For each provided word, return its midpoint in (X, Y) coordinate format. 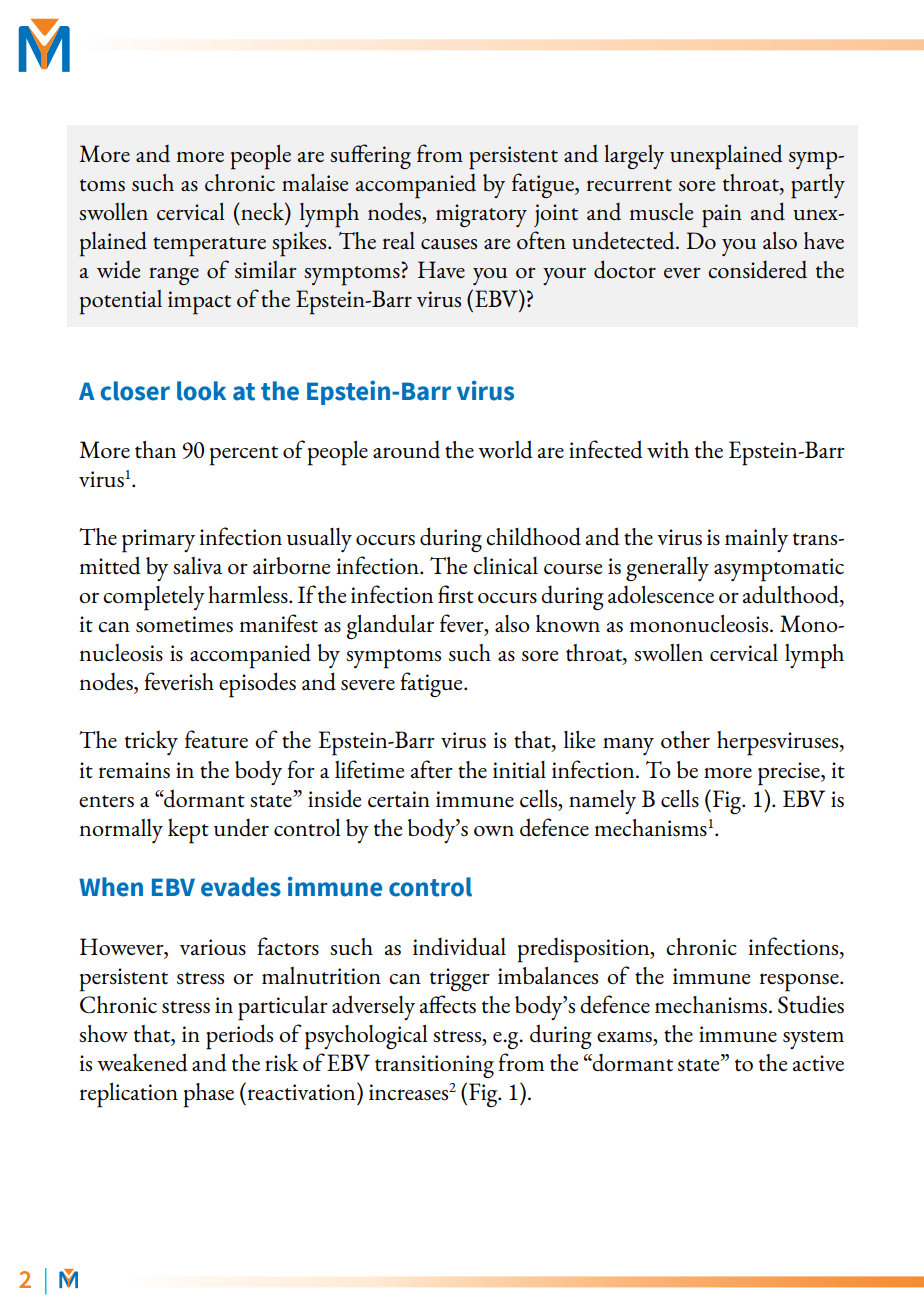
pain (722, 216)
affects (448, 1004)
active (818, 1063)
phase (209, 1095)
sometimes (184, 624)
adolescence (661, 595)
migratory (481, 215)
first (456, 594)
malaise (315, 182)
